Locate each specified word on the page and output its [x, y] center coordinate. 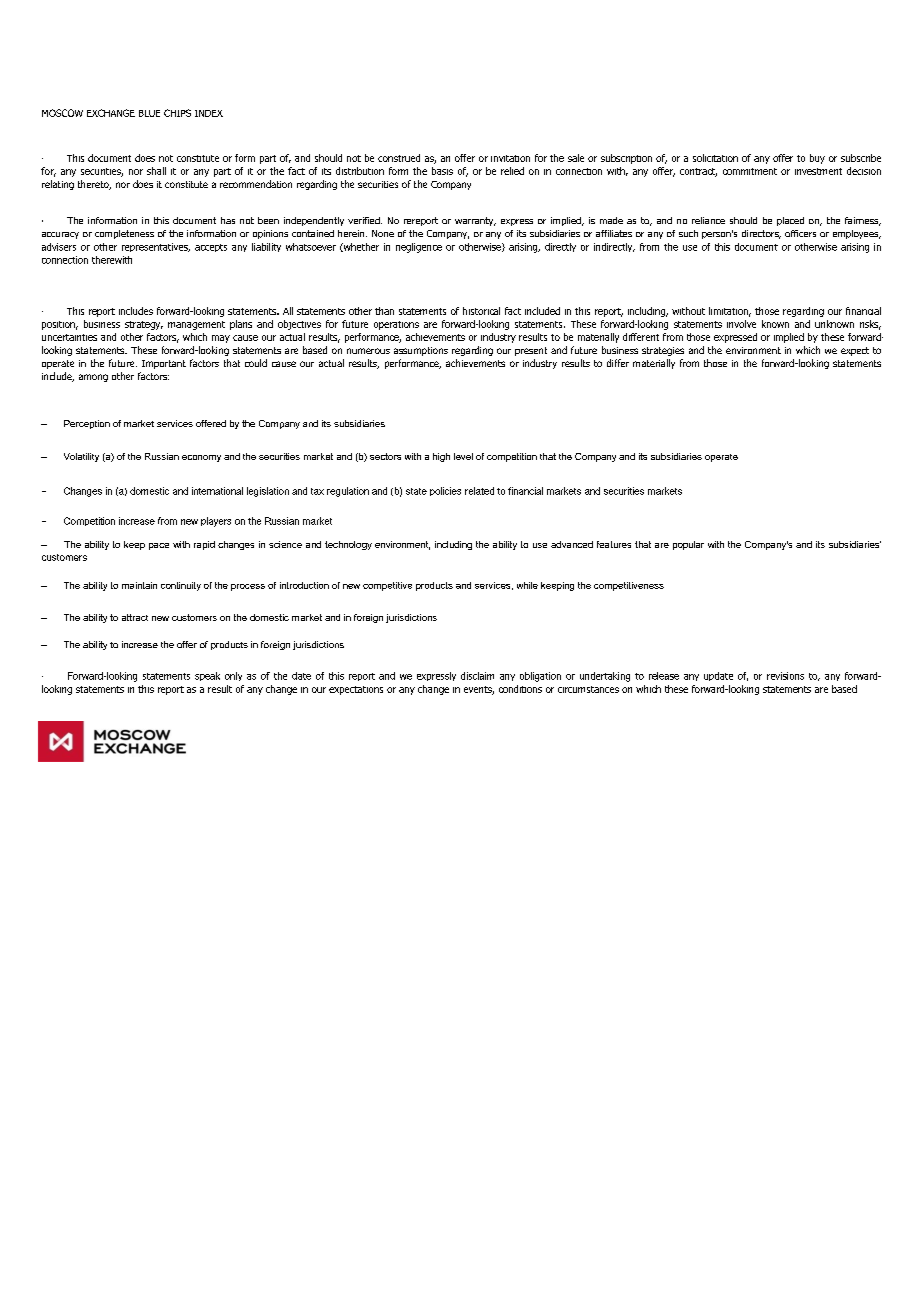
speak [207, 676]
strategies [663, 351]
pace [159, 546]
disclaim [477, 676]
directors [761, 234]
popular [688, 545]
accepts [211, 248]
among [93, 378]
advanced [572, 544]
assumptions [421, 351]
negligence [419, 248]
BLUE [149, 113]
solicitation [715, 158]
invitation [510, 158]
